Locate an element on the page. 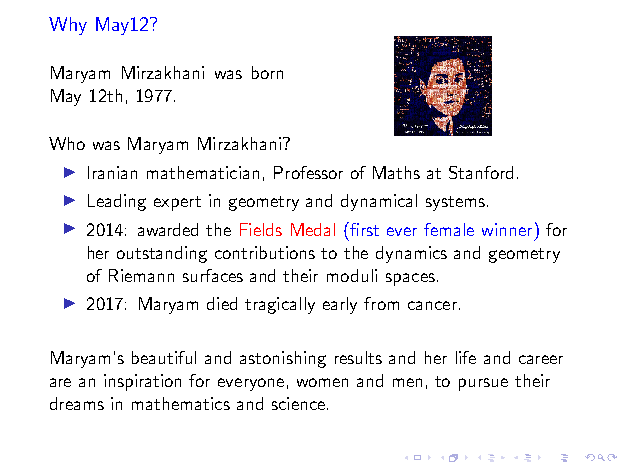 This page has height=467, width=623. Stanford is located at coordinates (481, 172).
